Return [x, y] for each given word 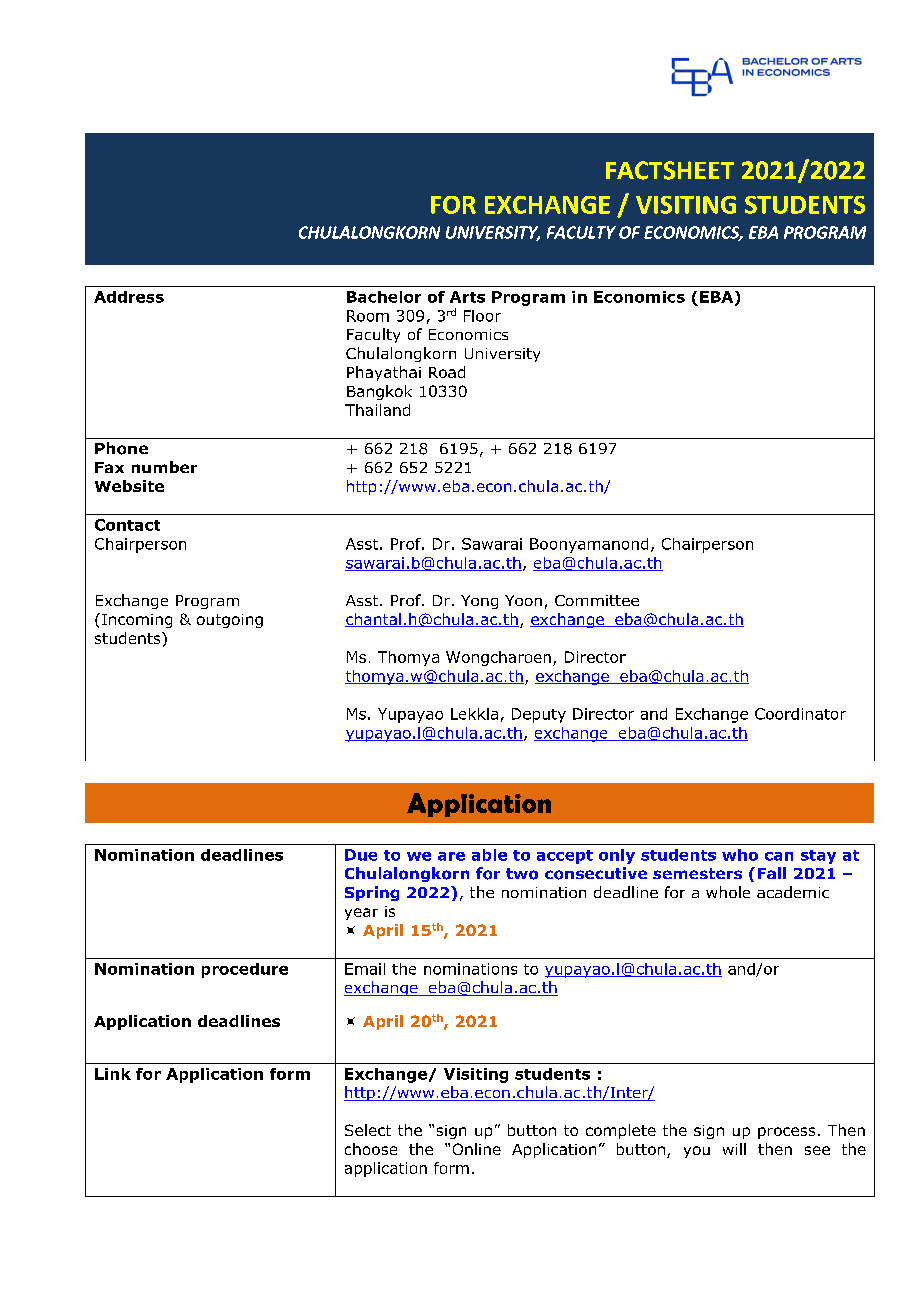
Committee [597, 600]
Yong [479, 602]
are [451, 856]
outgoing [230, 621]
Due [361, 855]
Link [113, 1074]
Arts [467, 297]
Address [129, 297]
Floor [482, 316]
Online [477, 1149]
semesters [697, 873]
